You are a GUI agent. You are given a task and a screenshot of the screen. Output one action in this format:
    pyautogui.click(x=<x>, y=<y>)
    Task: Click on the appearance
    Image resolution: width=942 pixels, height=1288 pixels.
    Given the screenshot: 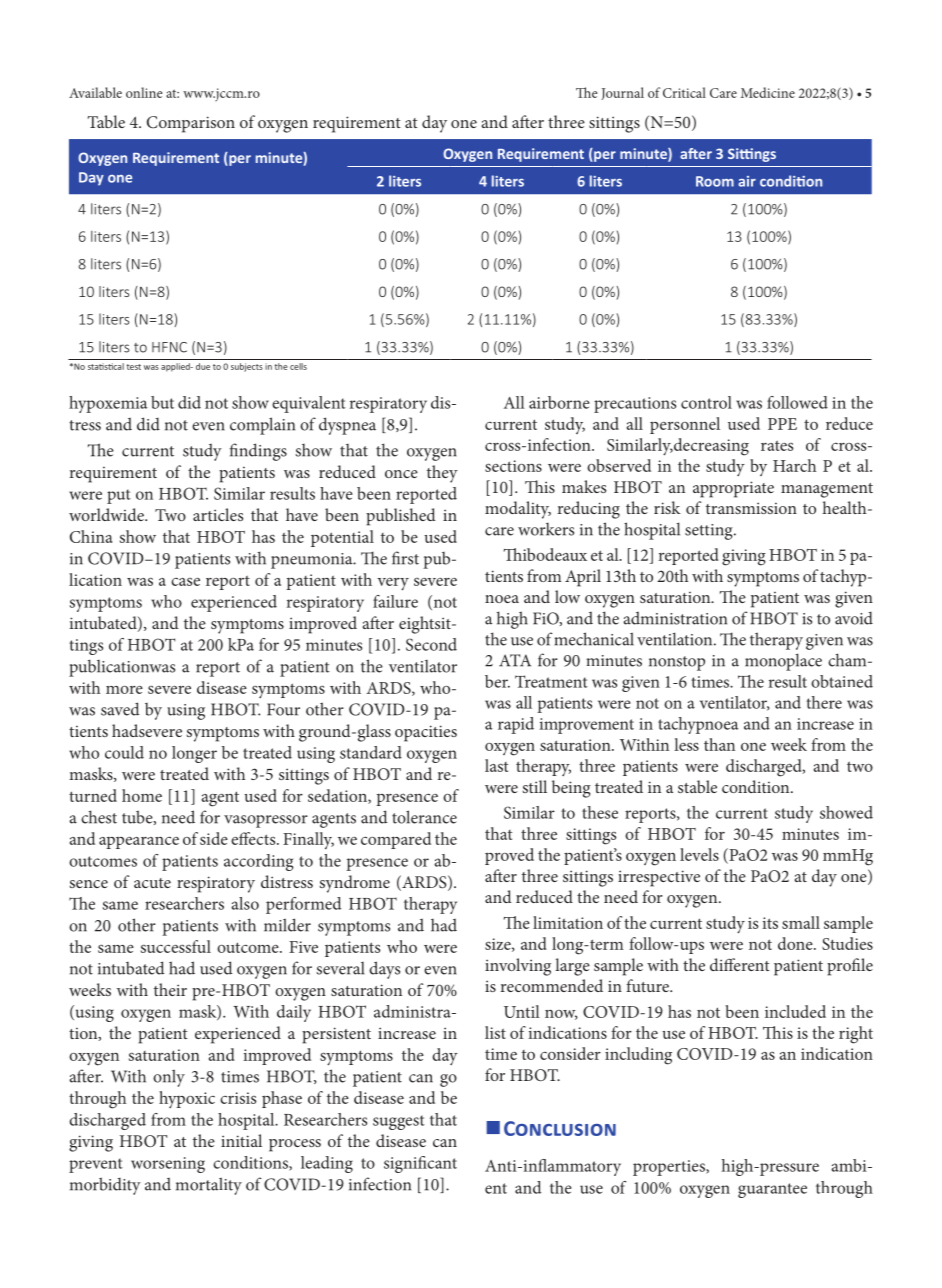 What is the action you would take?
    pyautogui.click(x=139, y=842)
